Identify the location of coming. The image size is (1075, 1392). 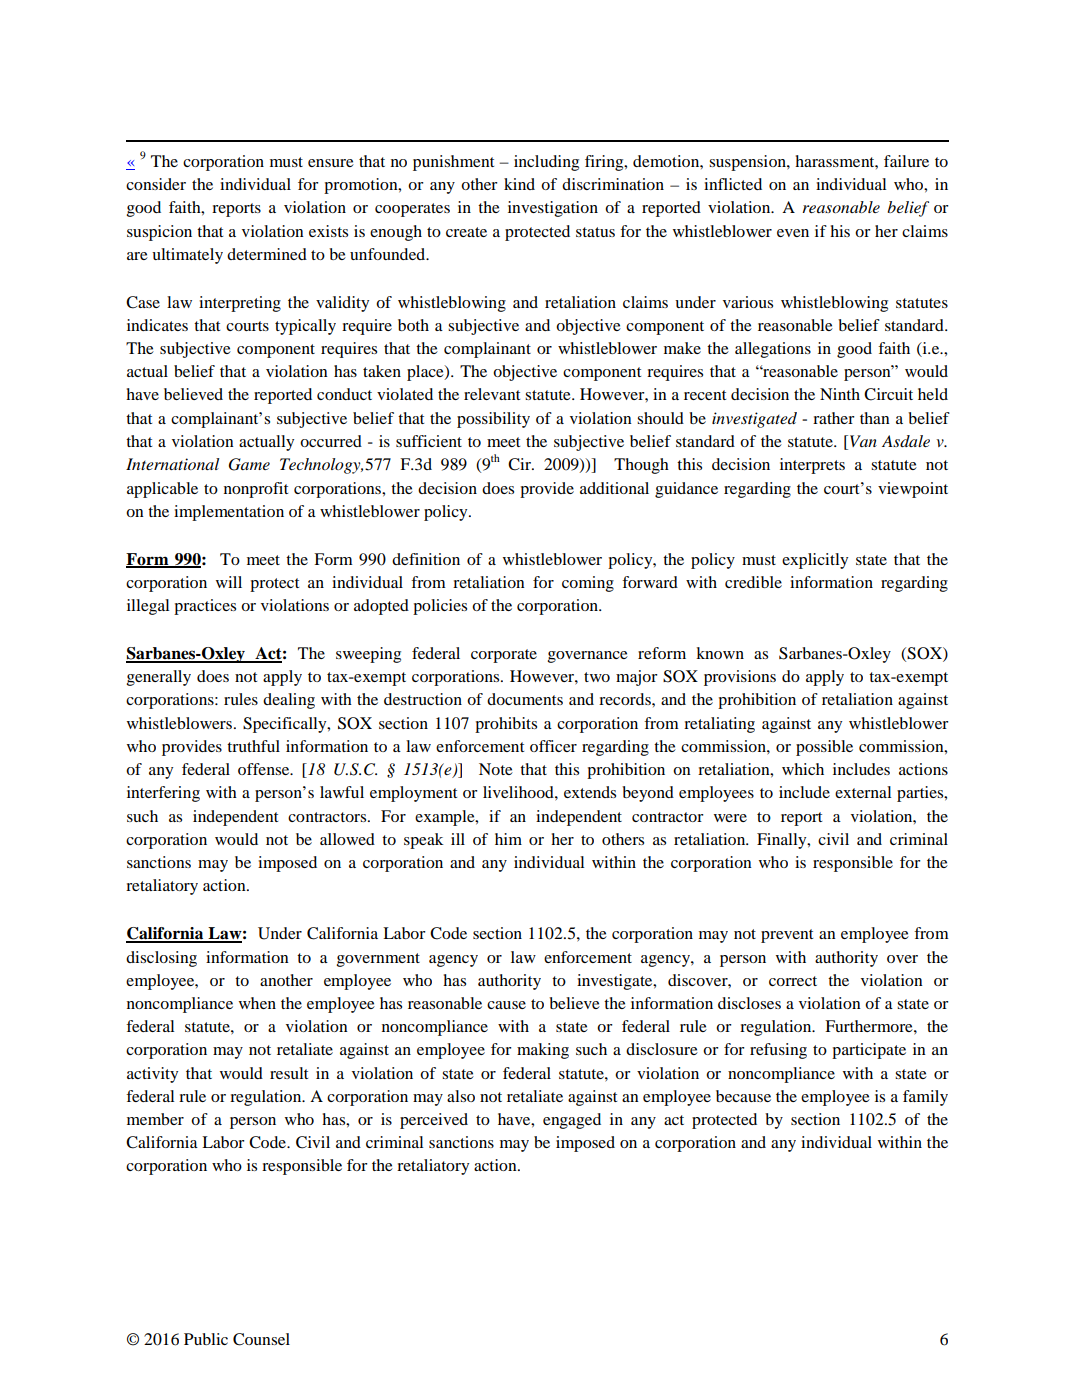
(588, 584).
